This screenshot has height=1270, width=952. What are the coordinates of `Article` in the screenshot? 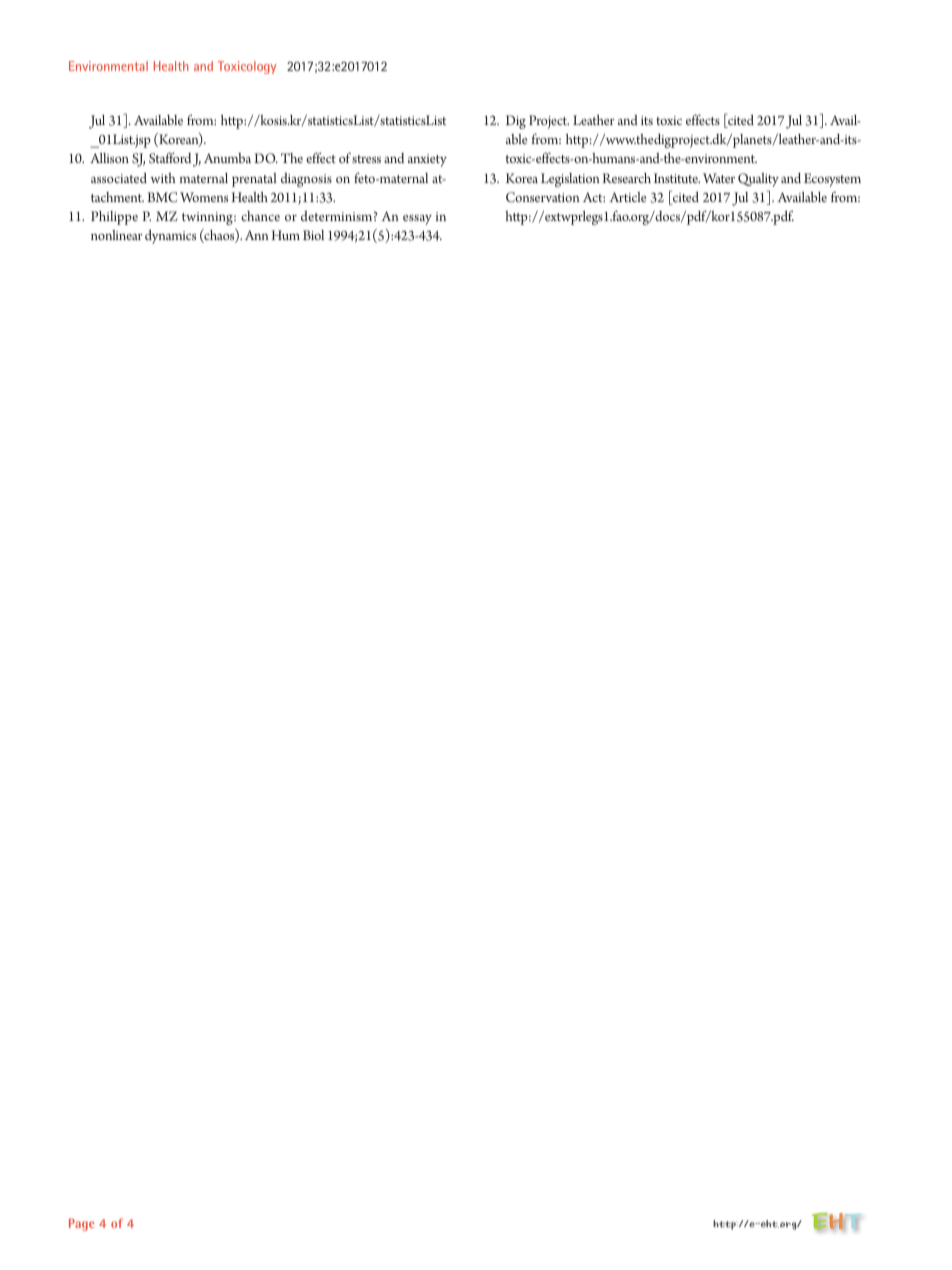 It's located at (627, 197).
